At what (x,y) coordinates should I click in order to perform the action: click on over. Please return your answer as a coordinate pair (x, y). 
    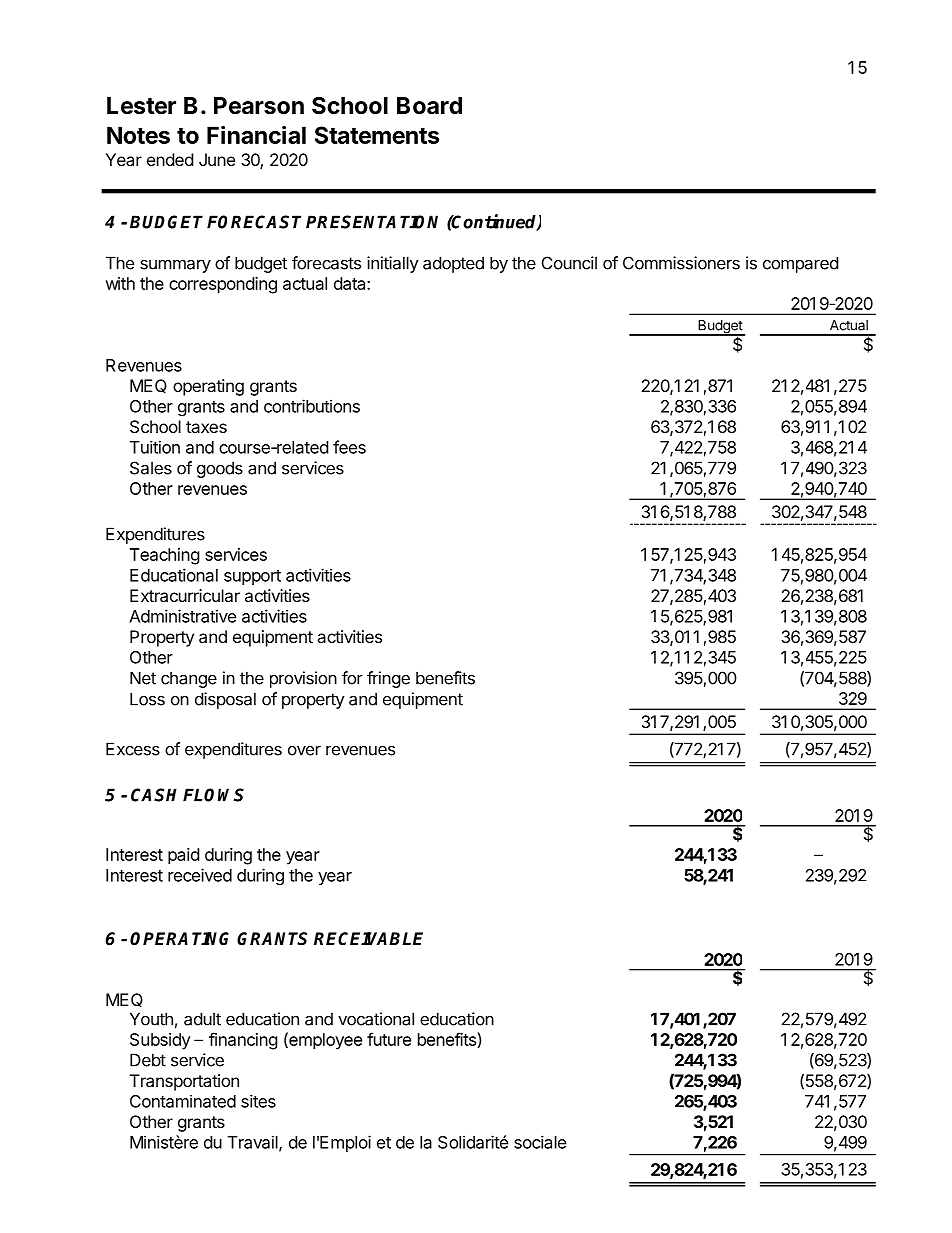
    Looking at the image, I should click on (304, 751).
